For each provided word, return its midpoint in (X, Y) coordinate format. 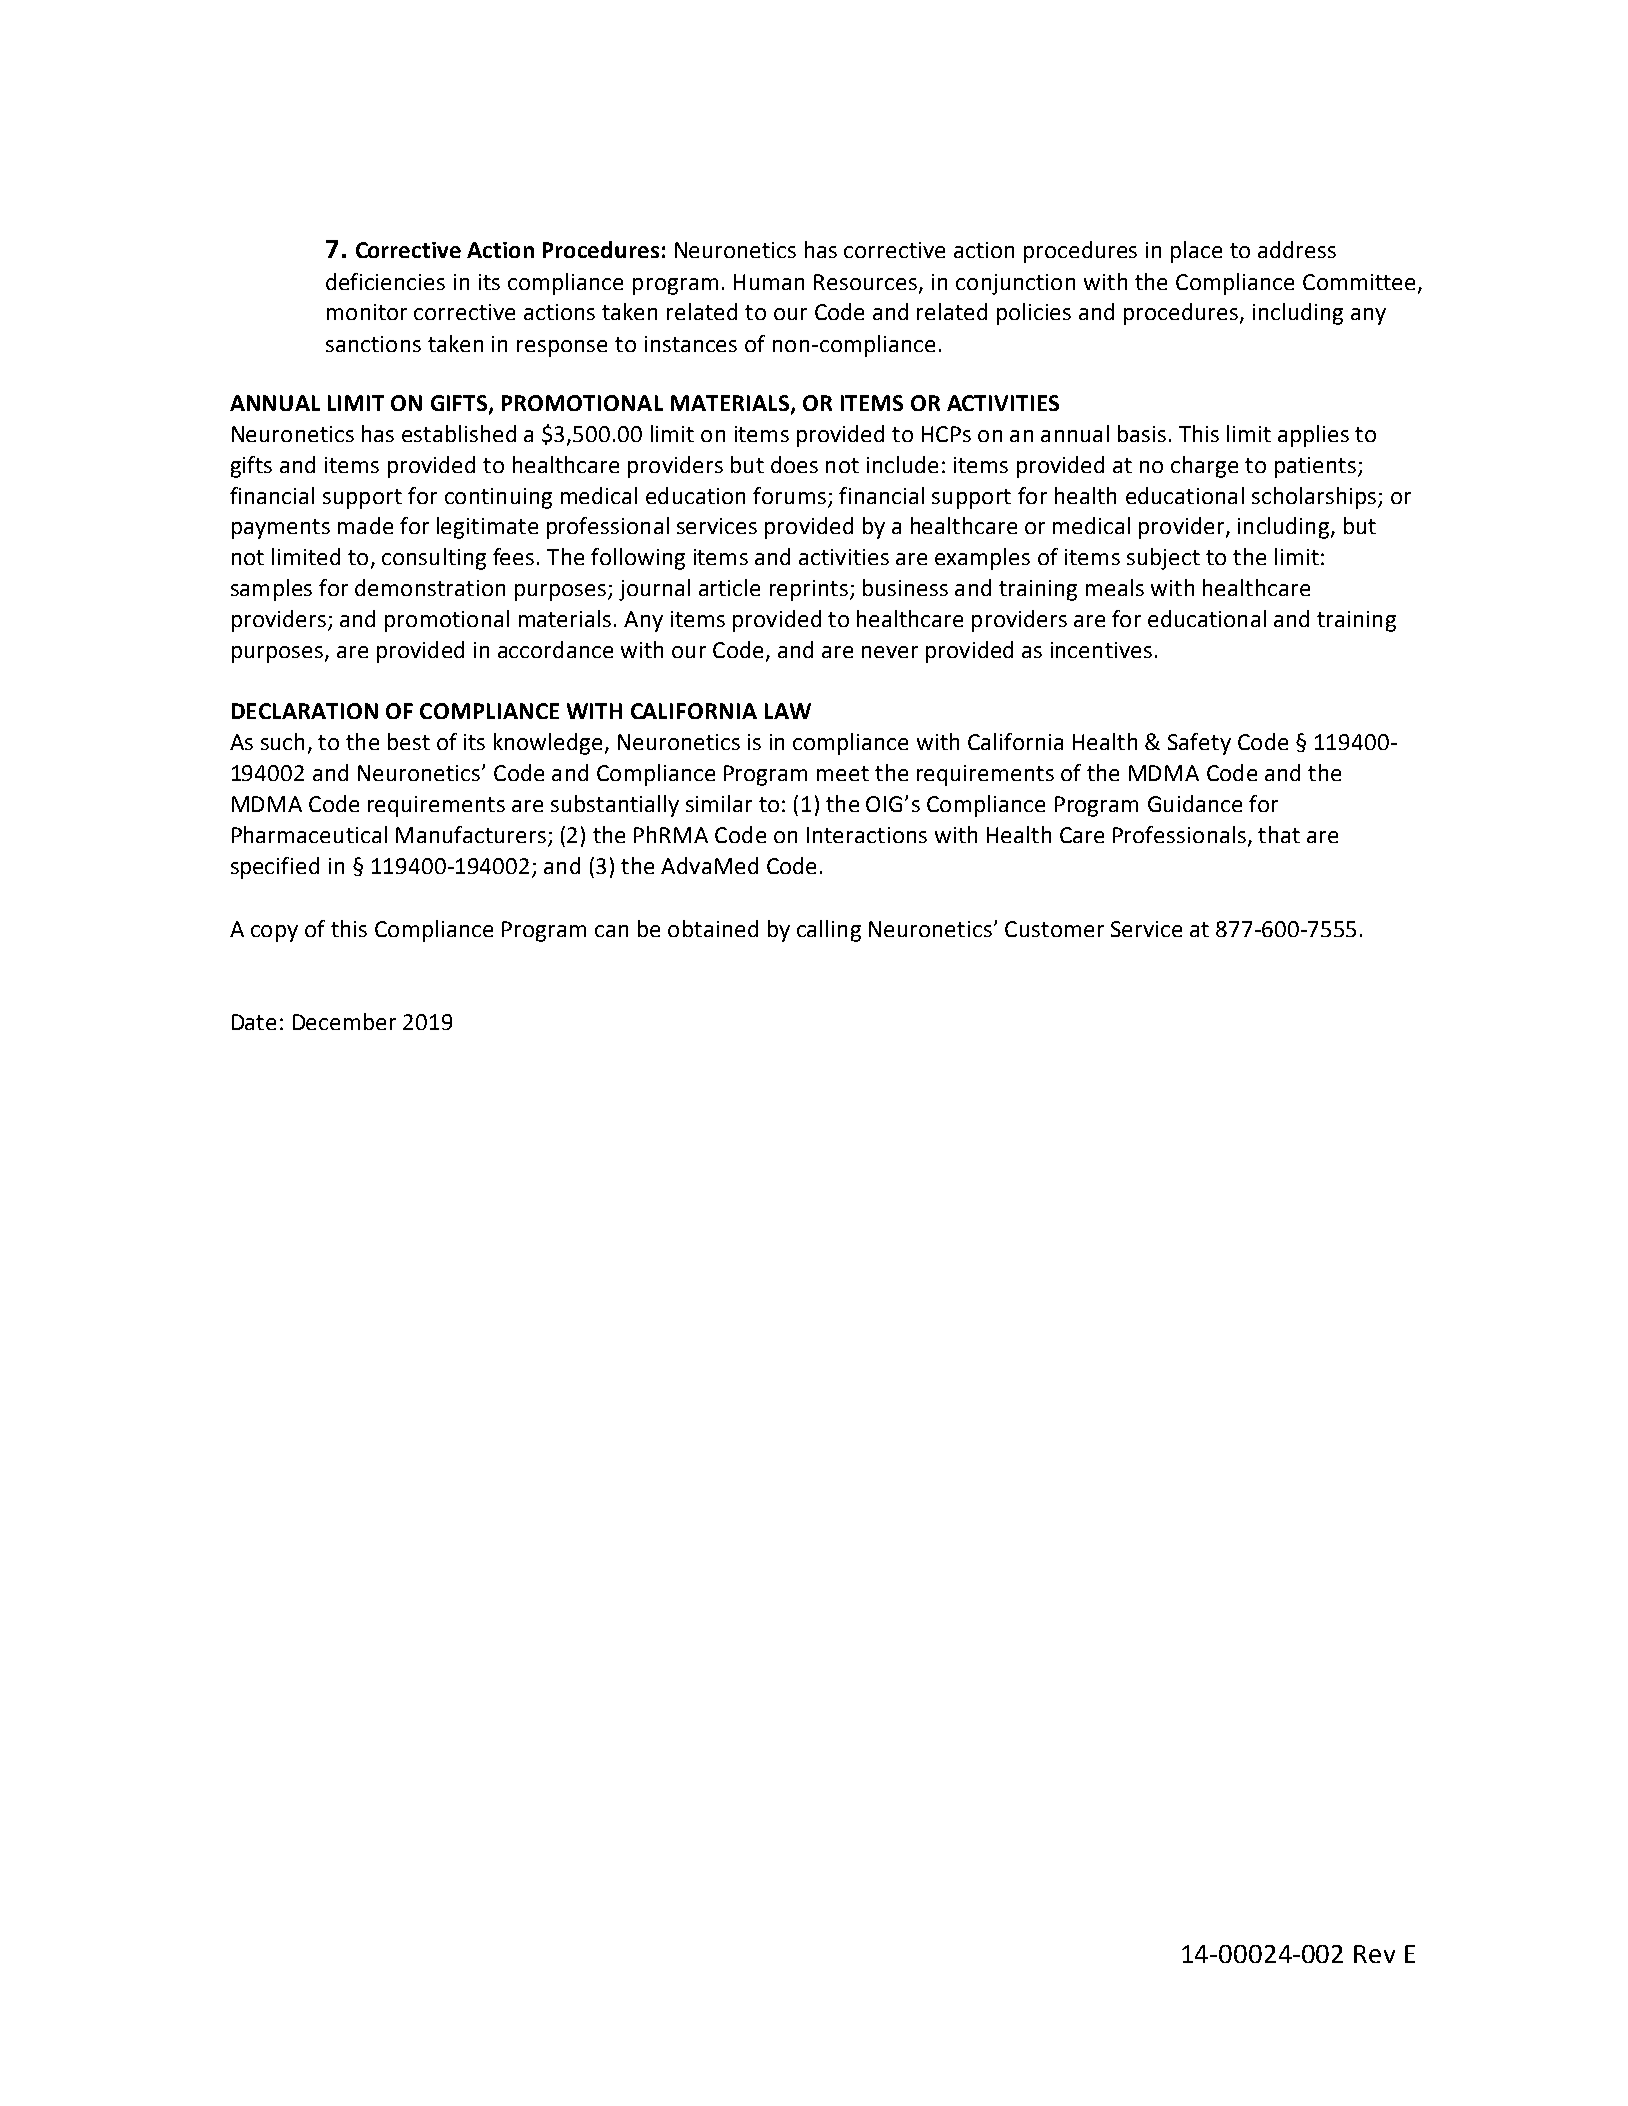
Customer (1054, 929)
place (1196, 252)
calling (829, 931)
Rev (1374, 1954)
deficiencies (385, 281)
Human (769, 282)
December (344, 1021)
